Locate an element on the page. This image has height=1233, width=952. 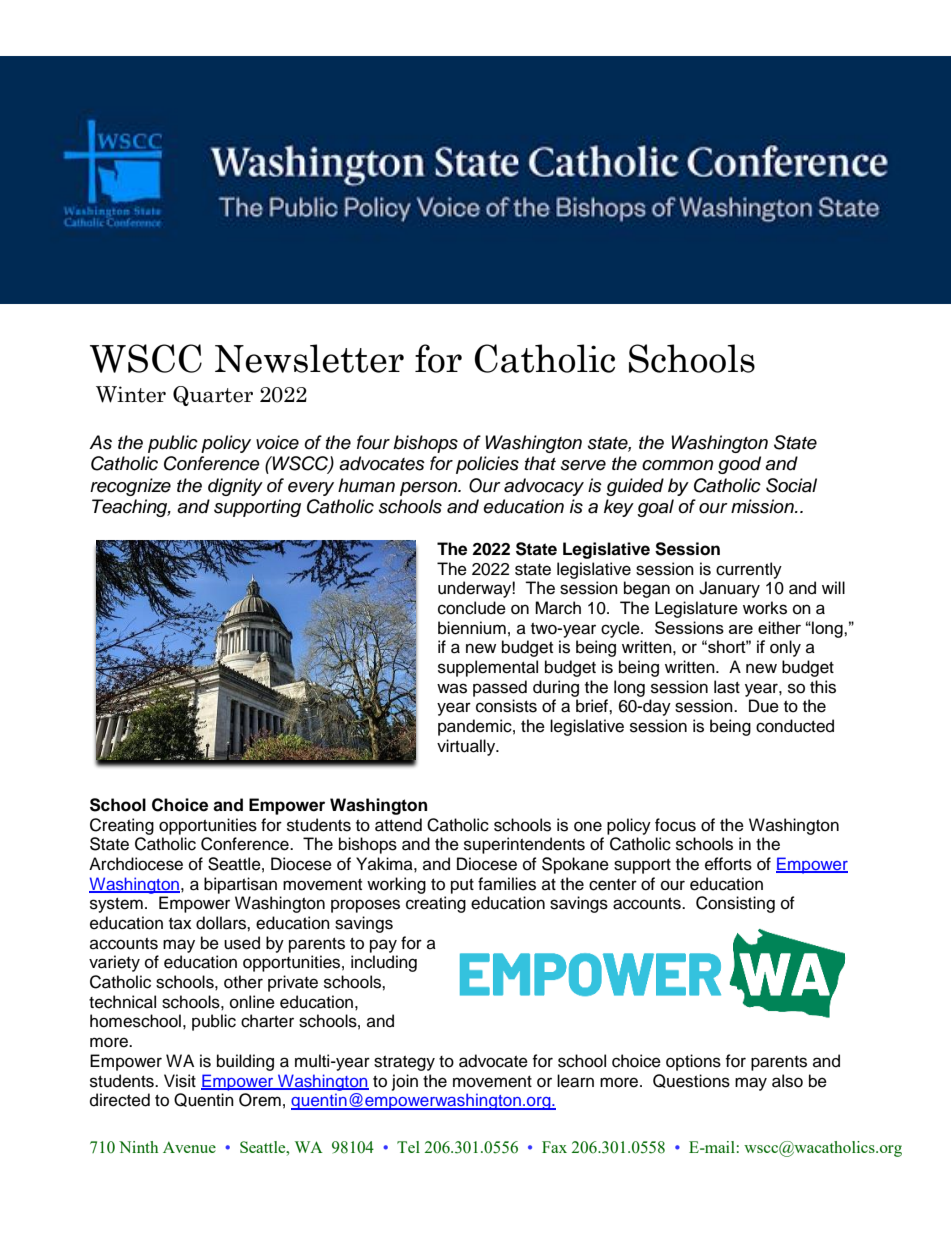
supplemental is located at coordinates (488, 668).
